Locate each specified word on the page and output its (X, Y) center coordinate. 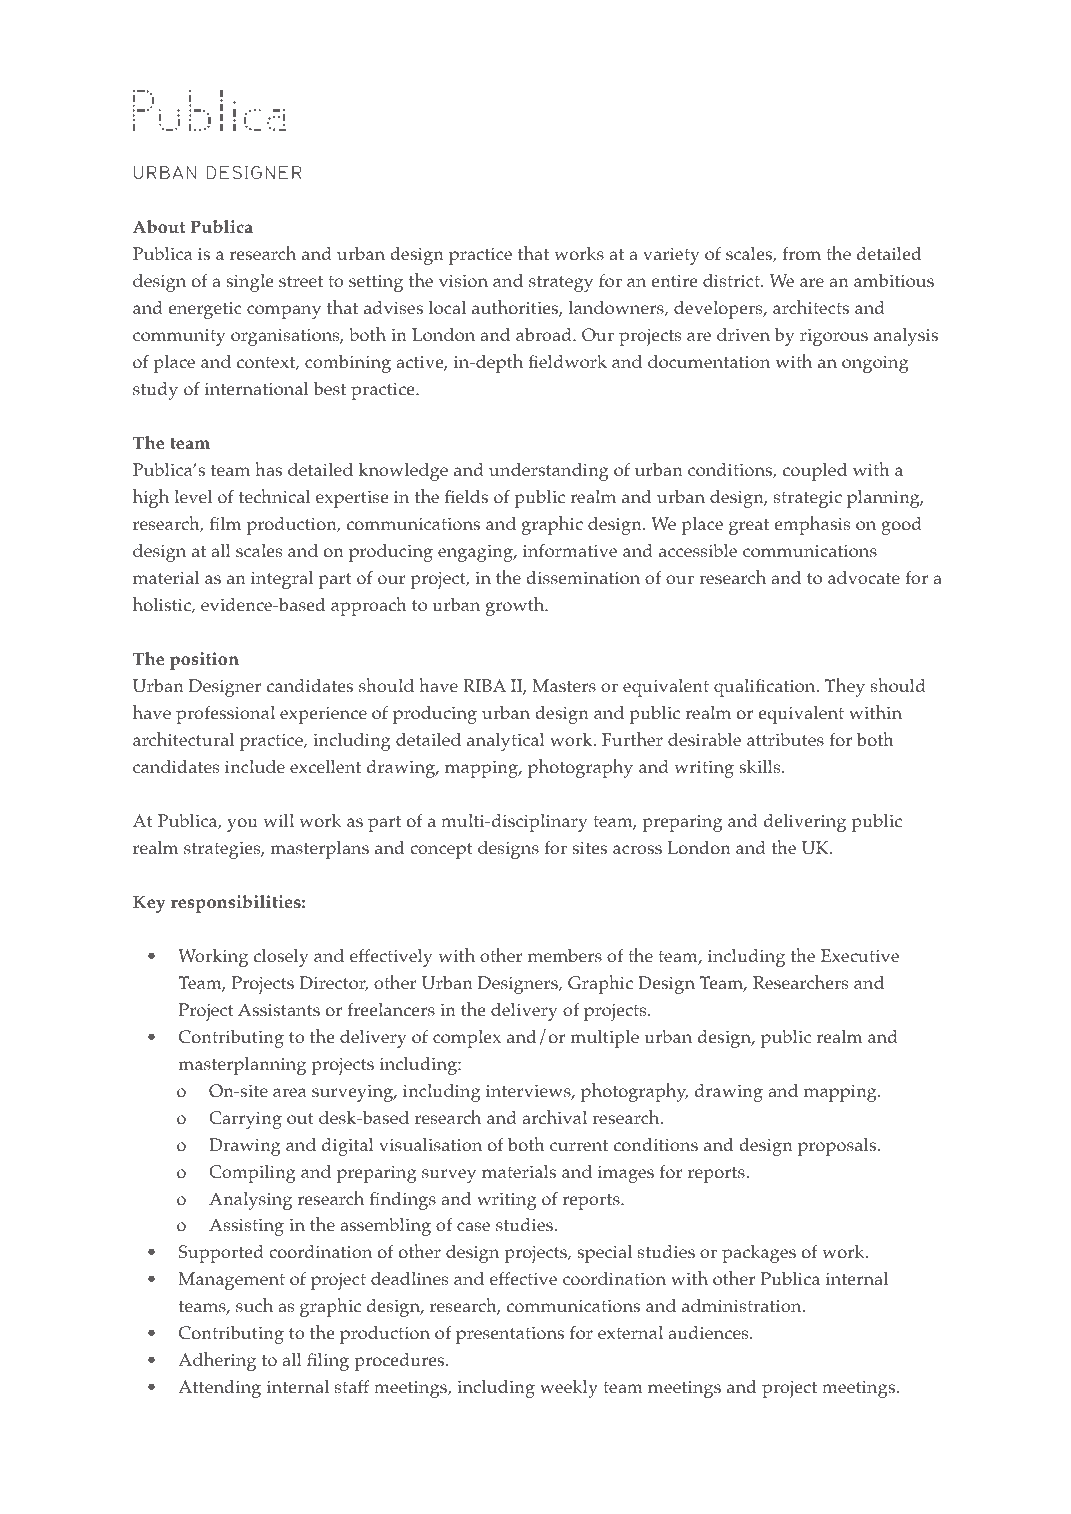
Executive (860, 955)
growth (516, 606)
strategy (561, 284)
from (802, 254)
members (565, 955)
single (250, 283)
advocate (864, 578)
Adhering (217, 1361)
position (204, 661)
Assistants (279, 1009)
